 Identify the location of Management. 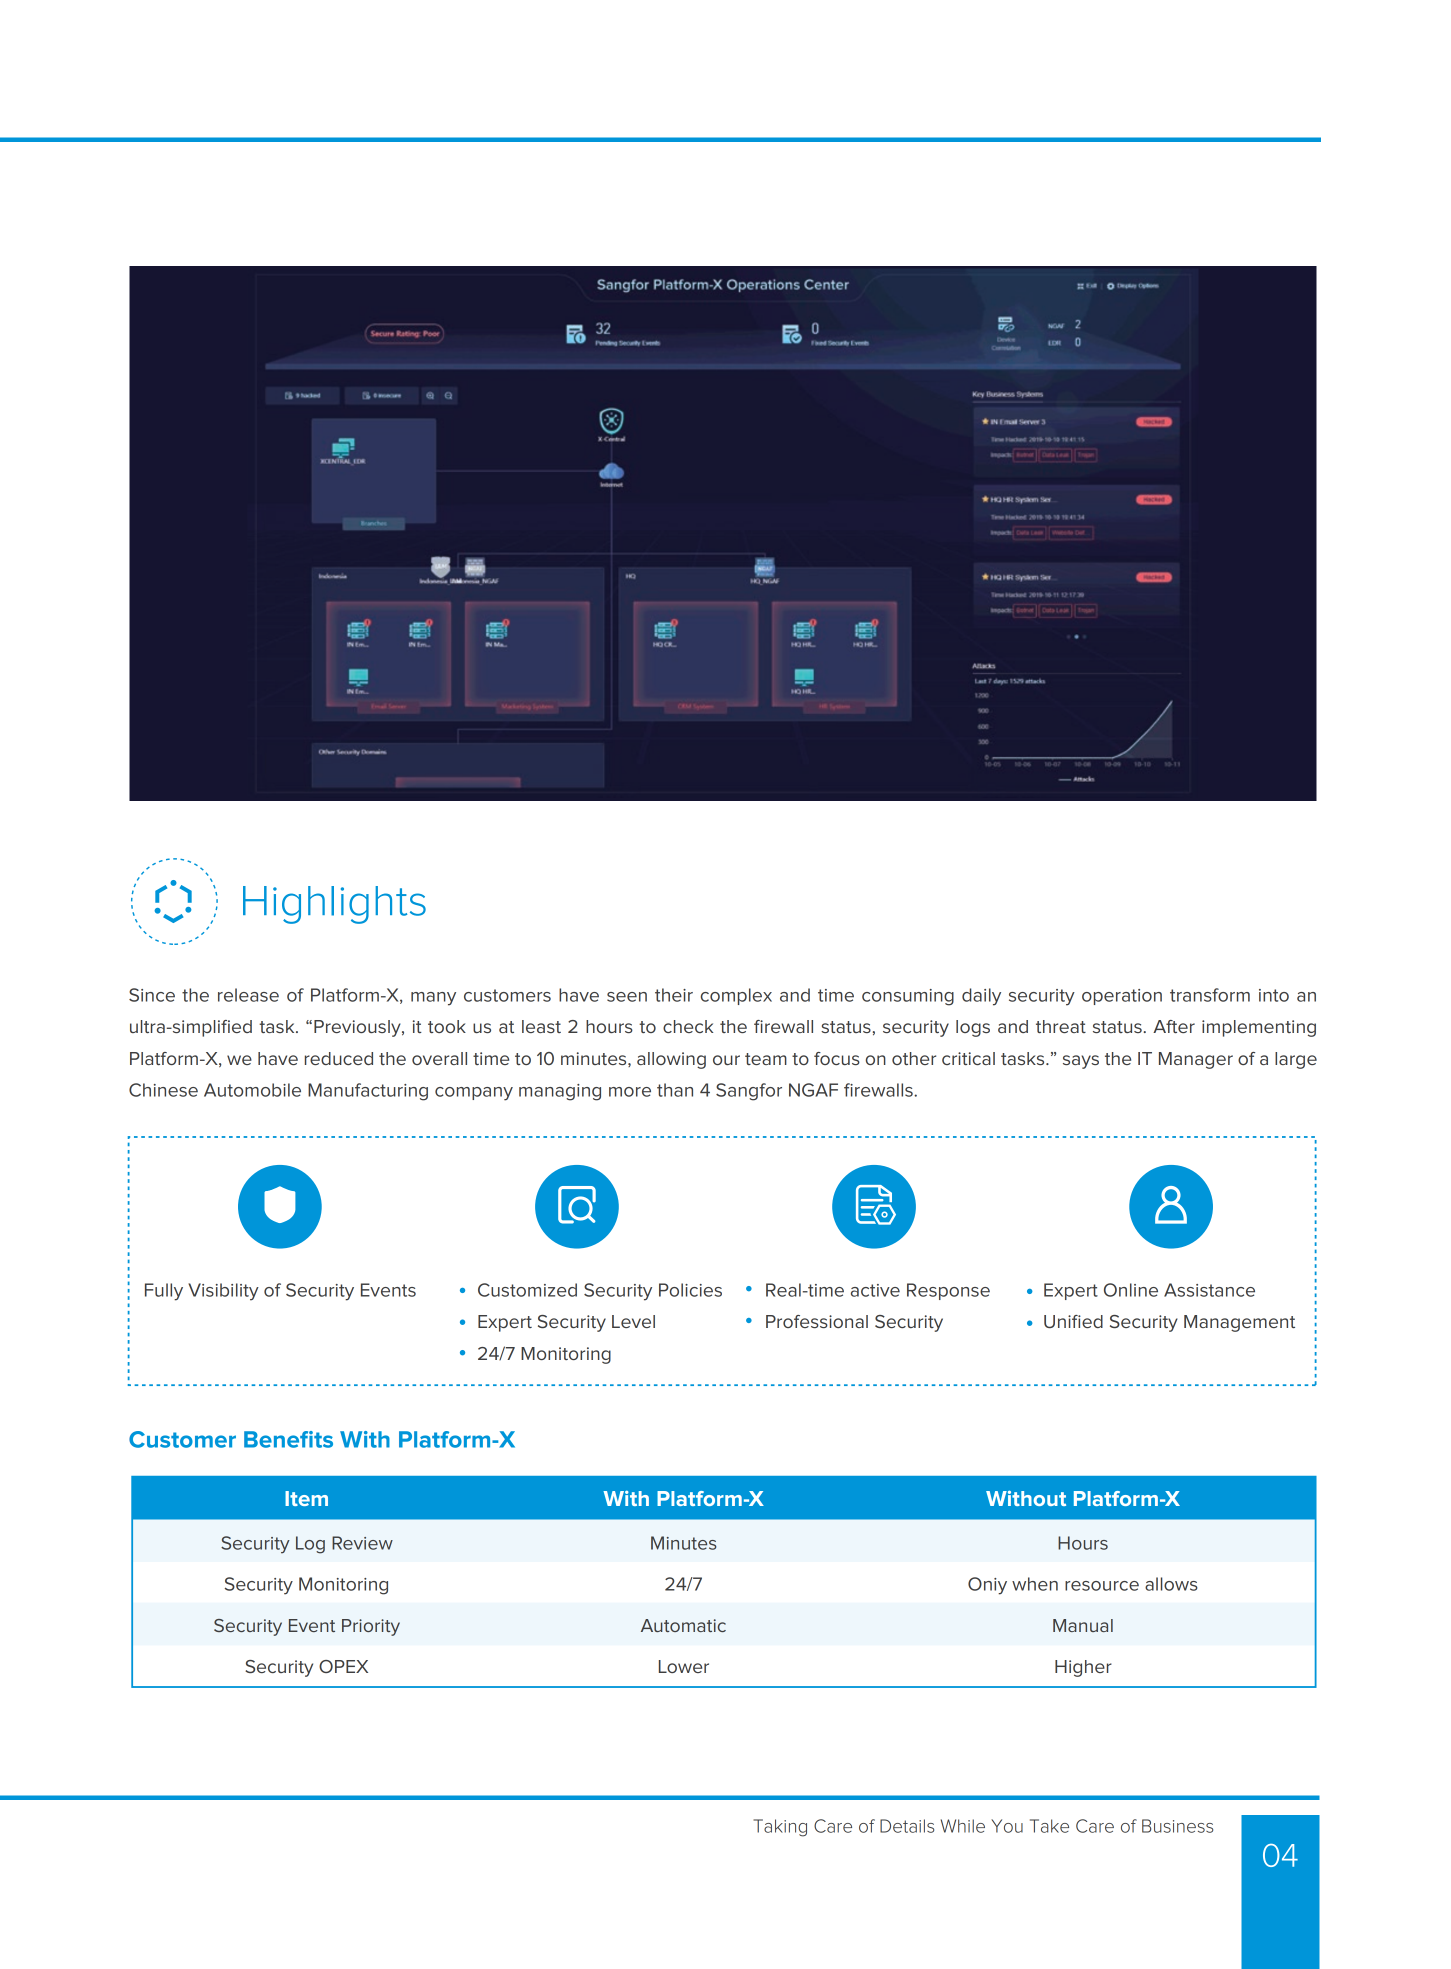
(1239, 1323).
